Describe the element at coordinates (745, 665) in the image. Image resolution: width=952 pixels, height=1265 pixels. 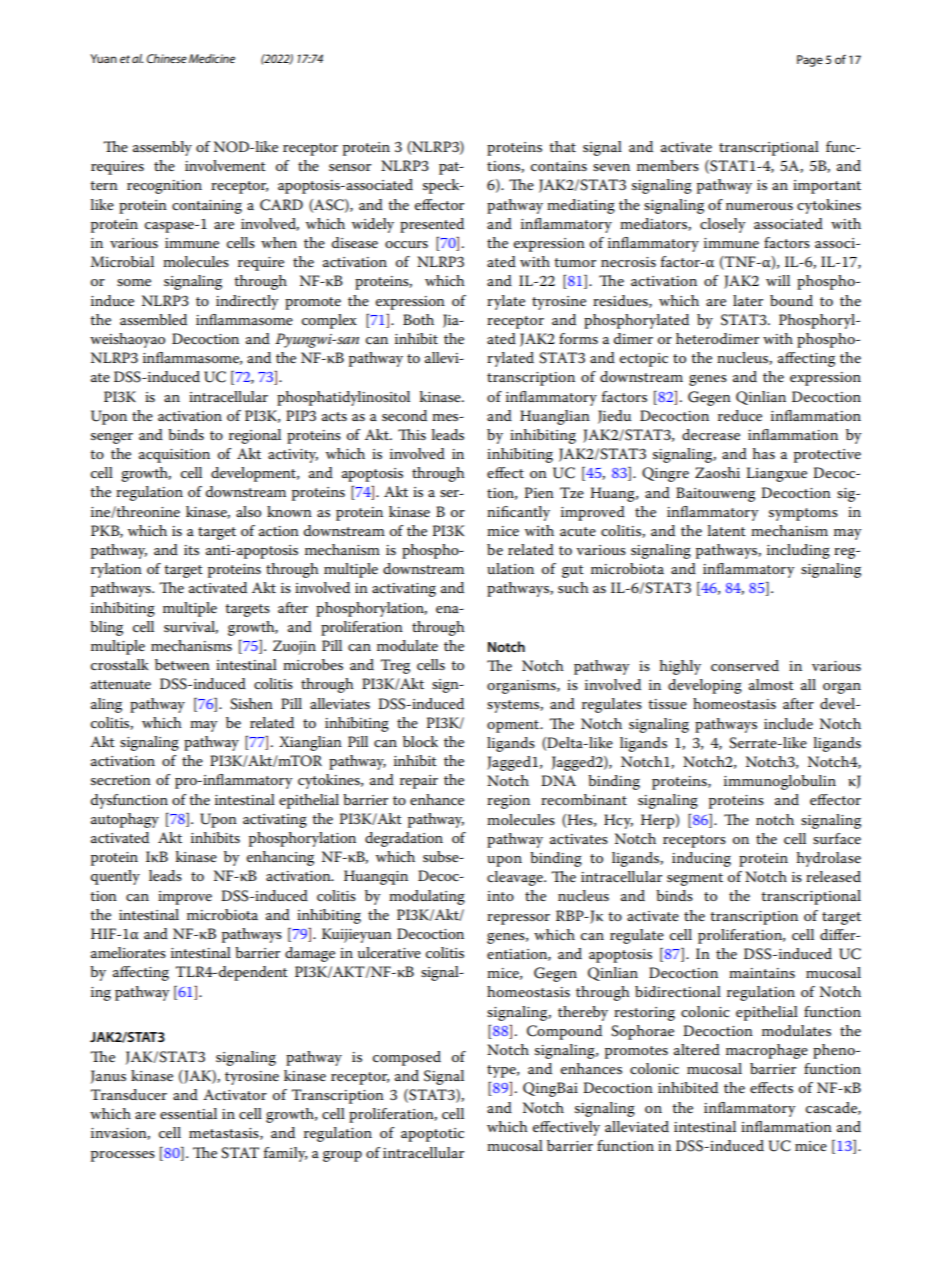
I see `conserved` at that location.
